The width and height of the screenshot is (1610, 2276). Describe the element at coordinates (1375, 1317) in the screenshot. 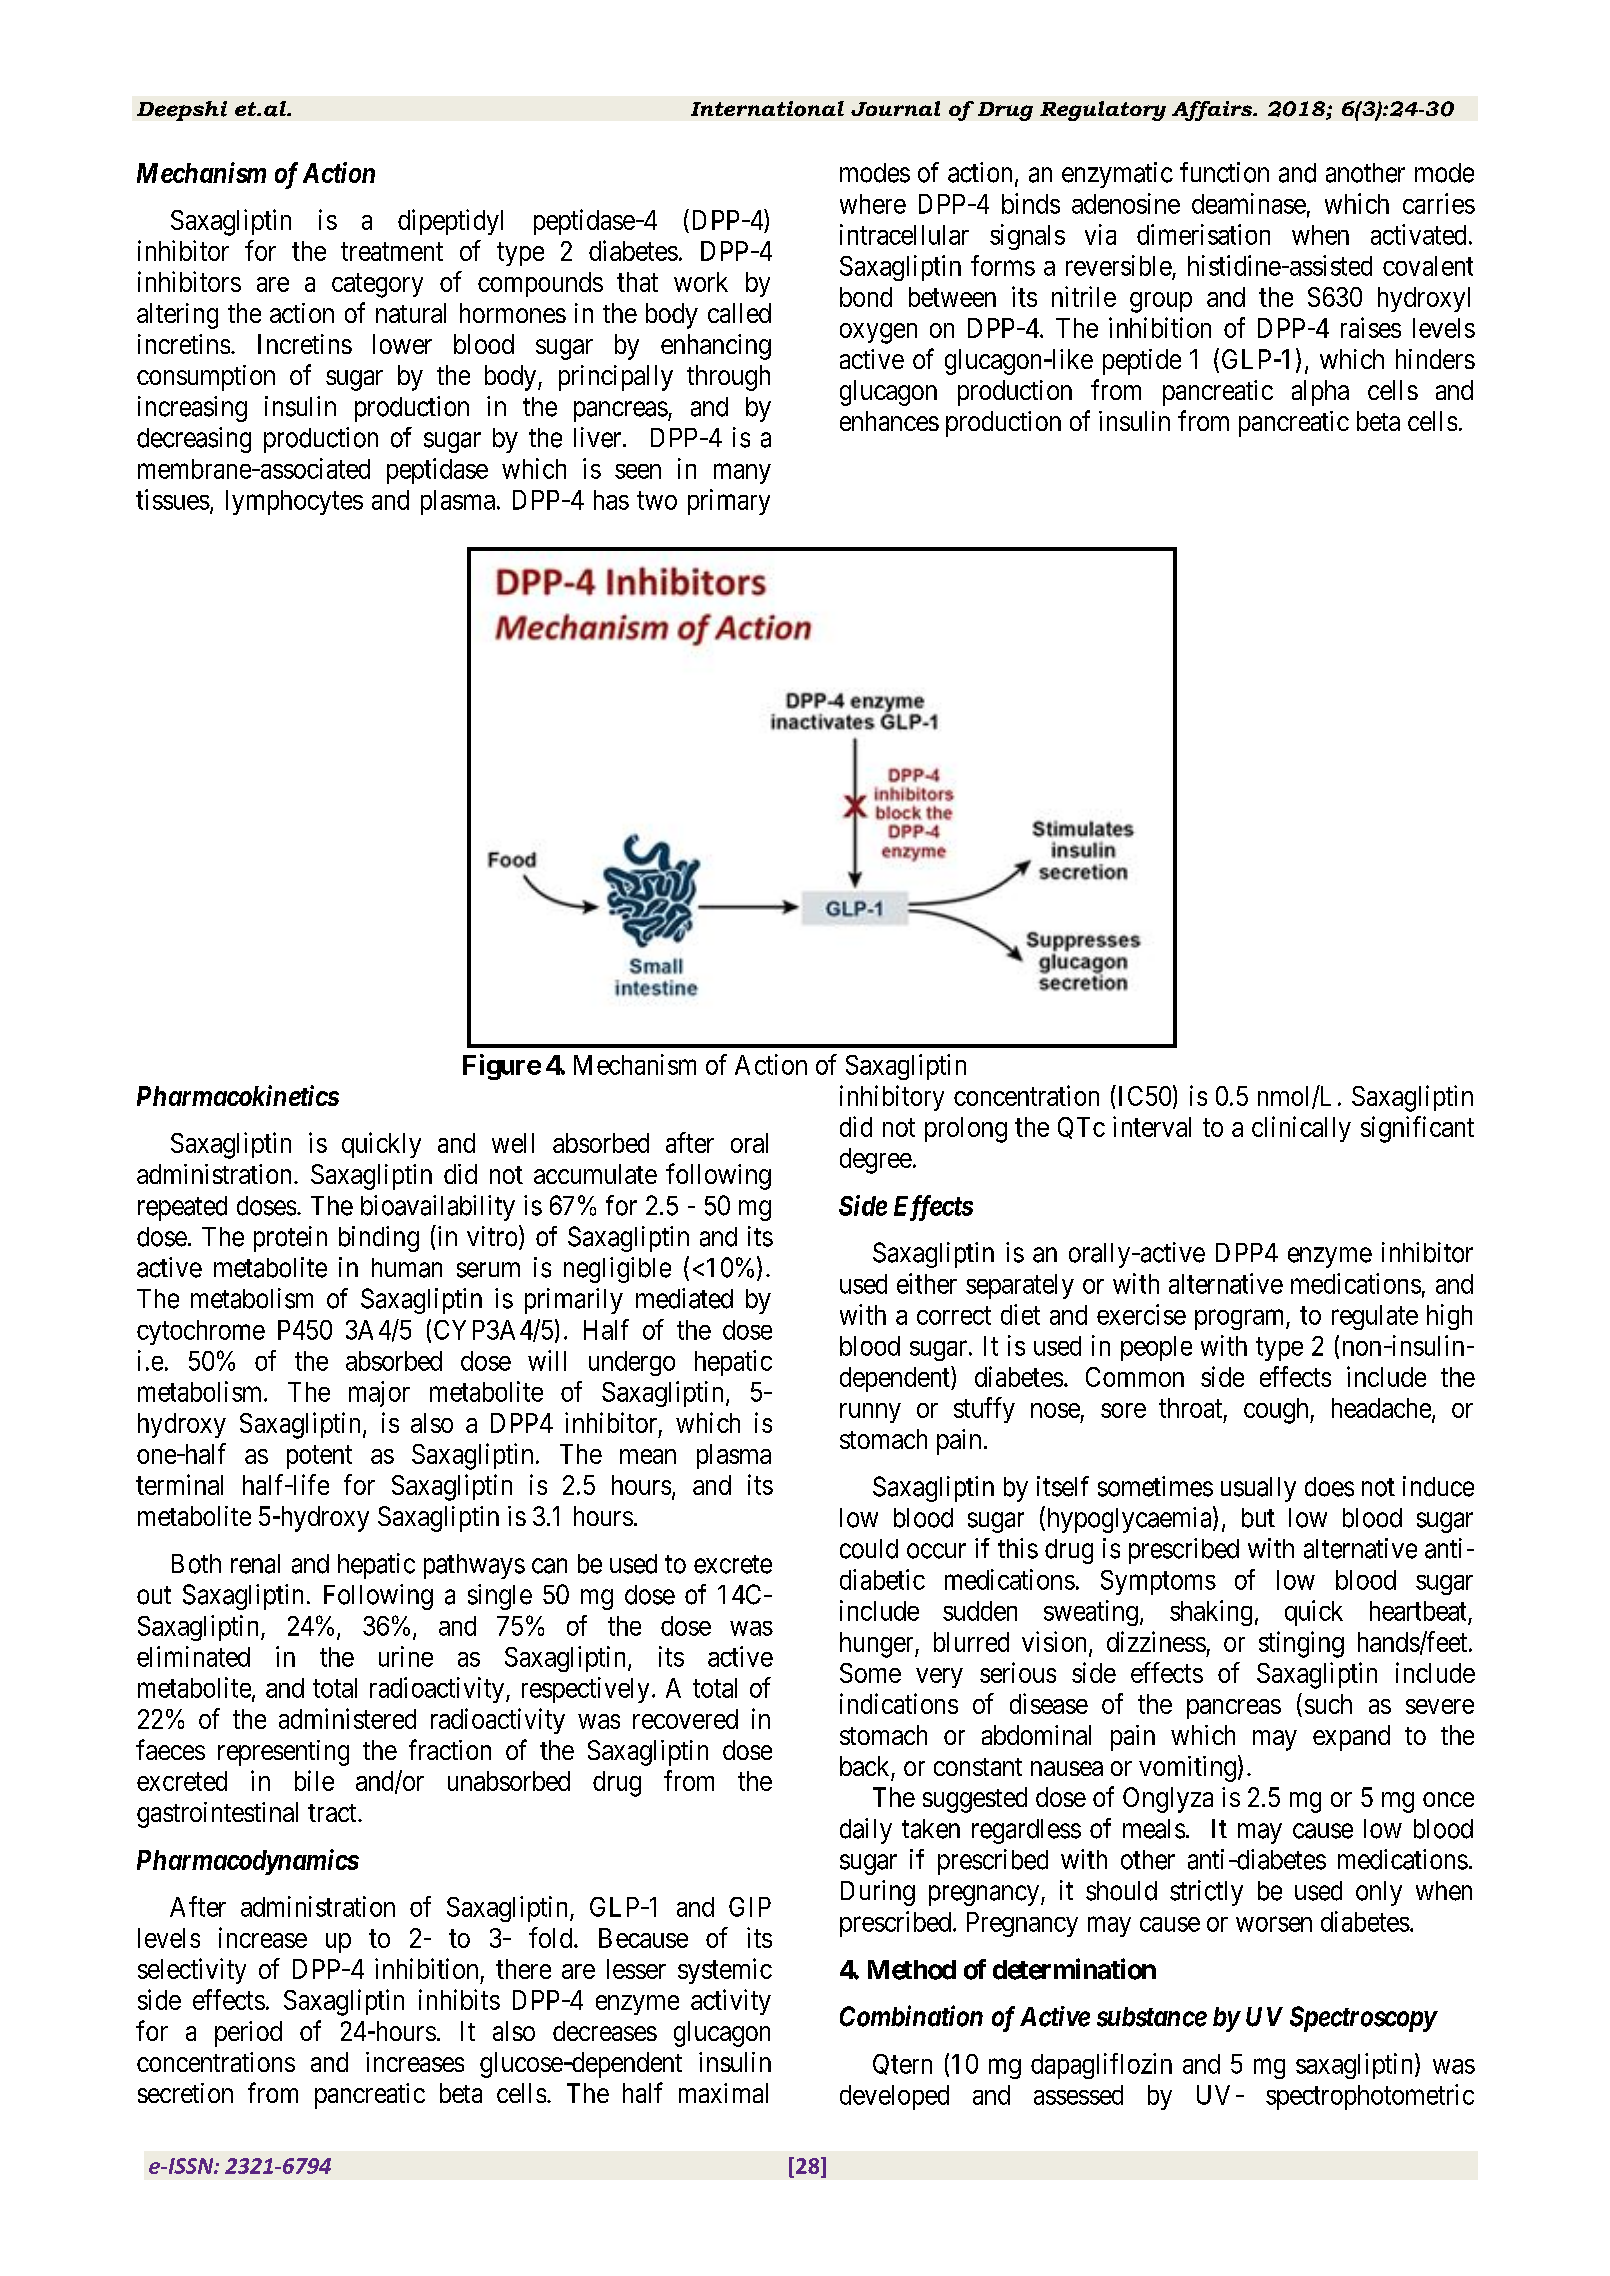

I see `regulate` at that location.
